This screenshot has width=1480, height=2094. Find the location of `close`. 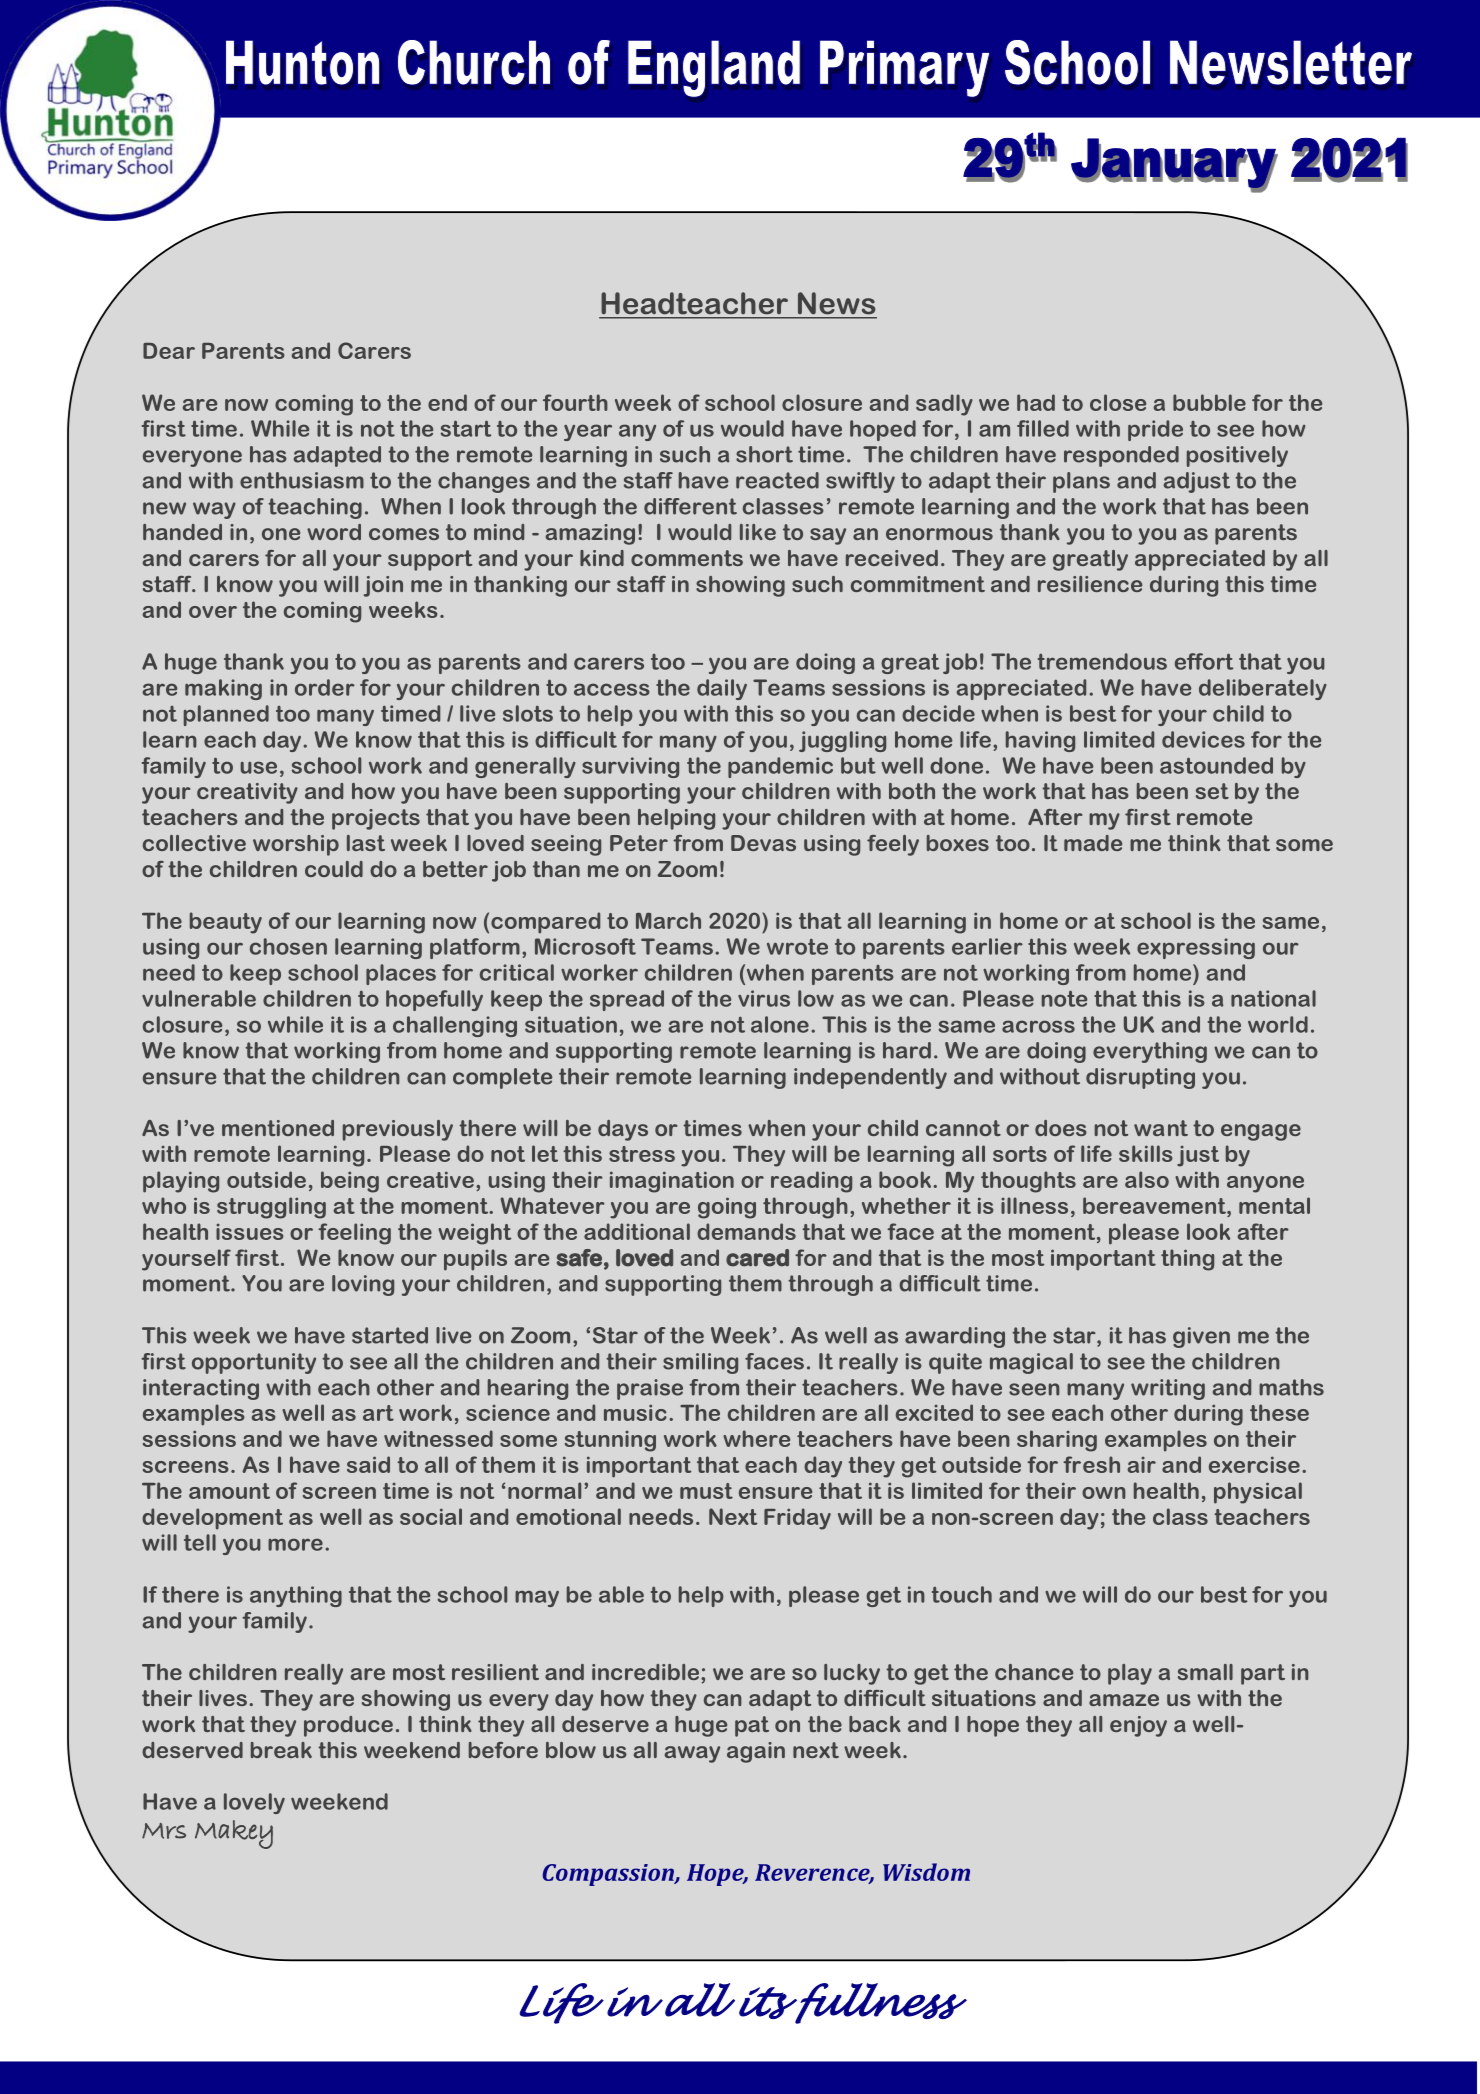

close is located at coordinates (1118, 402).
